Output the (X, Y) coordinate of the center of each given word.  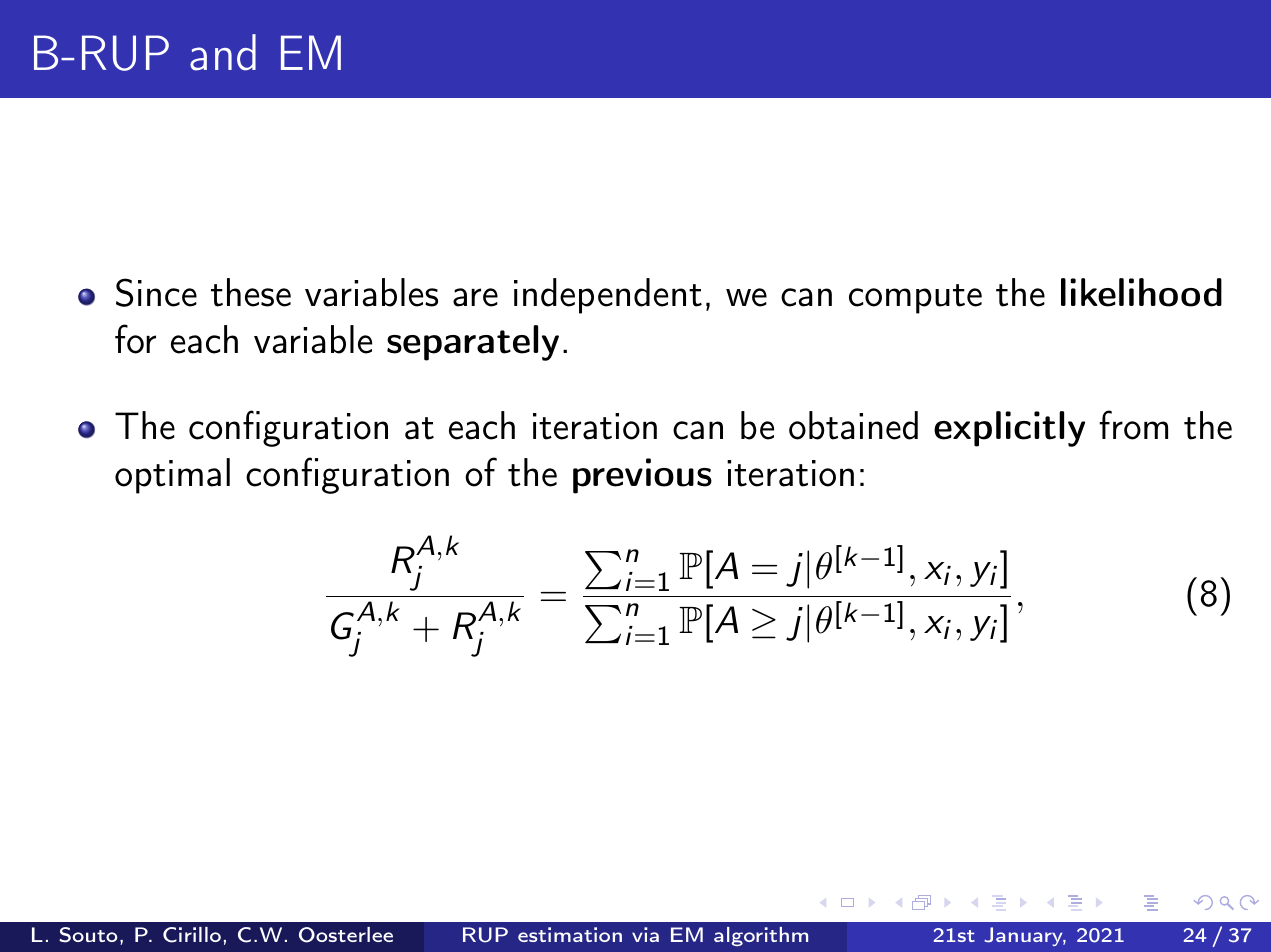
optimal (172, 476)
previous (642, 476)
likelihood (1141, 292)
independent (608, 296)
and (223, 52)
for (135, 339)
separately (473, 343)
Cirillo (192, 935)
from (1133, 425)
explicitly (1009, 429)
